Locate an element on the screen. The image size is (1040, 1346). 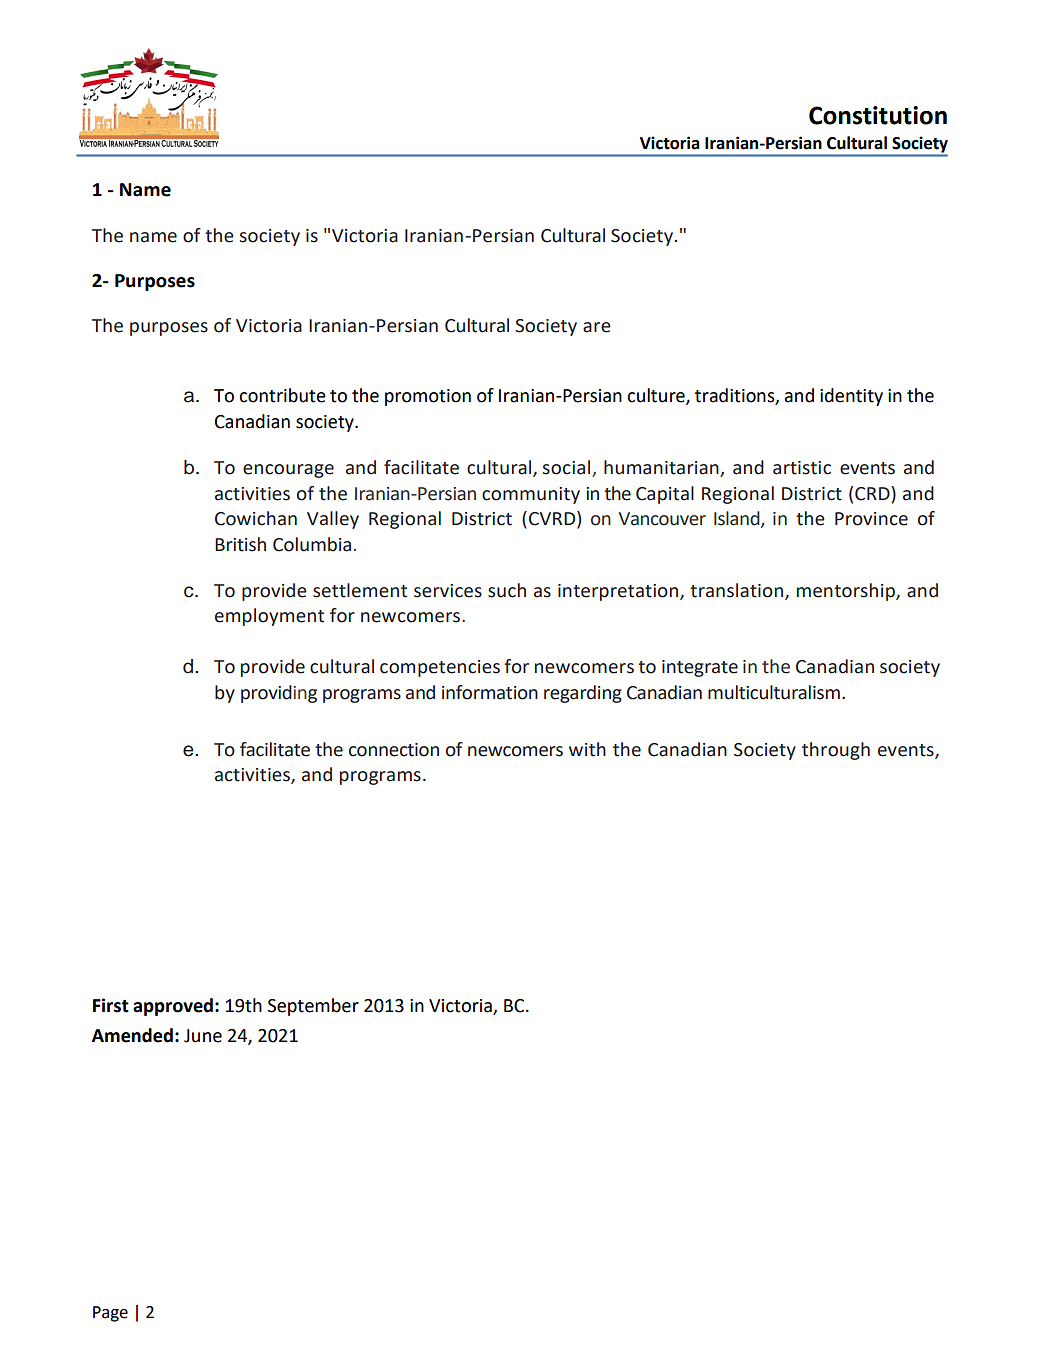
information is located at coordinates (490, 692).
